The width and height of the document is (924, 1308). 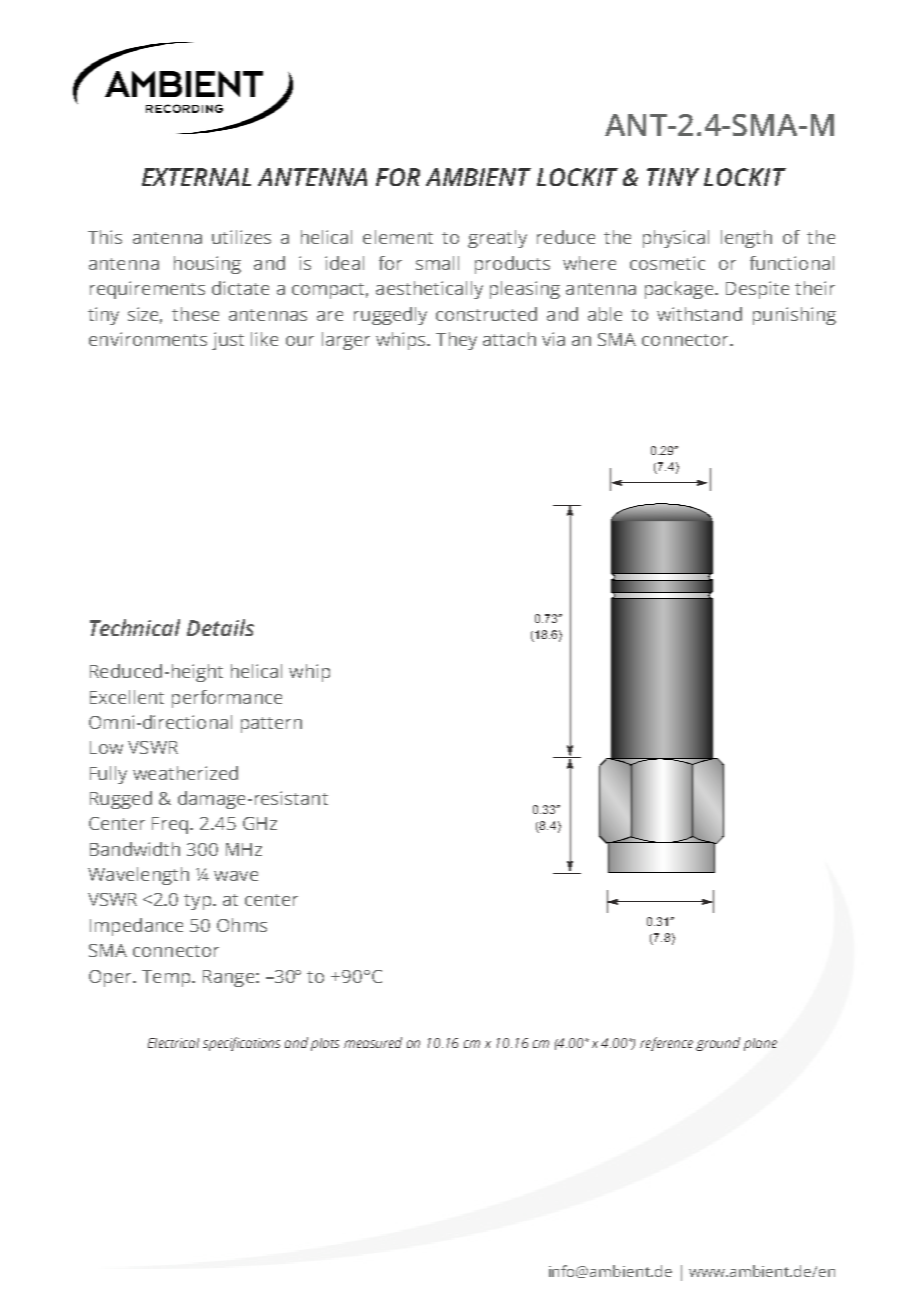 I want to click on pattern, so click(x=271, y=725).
